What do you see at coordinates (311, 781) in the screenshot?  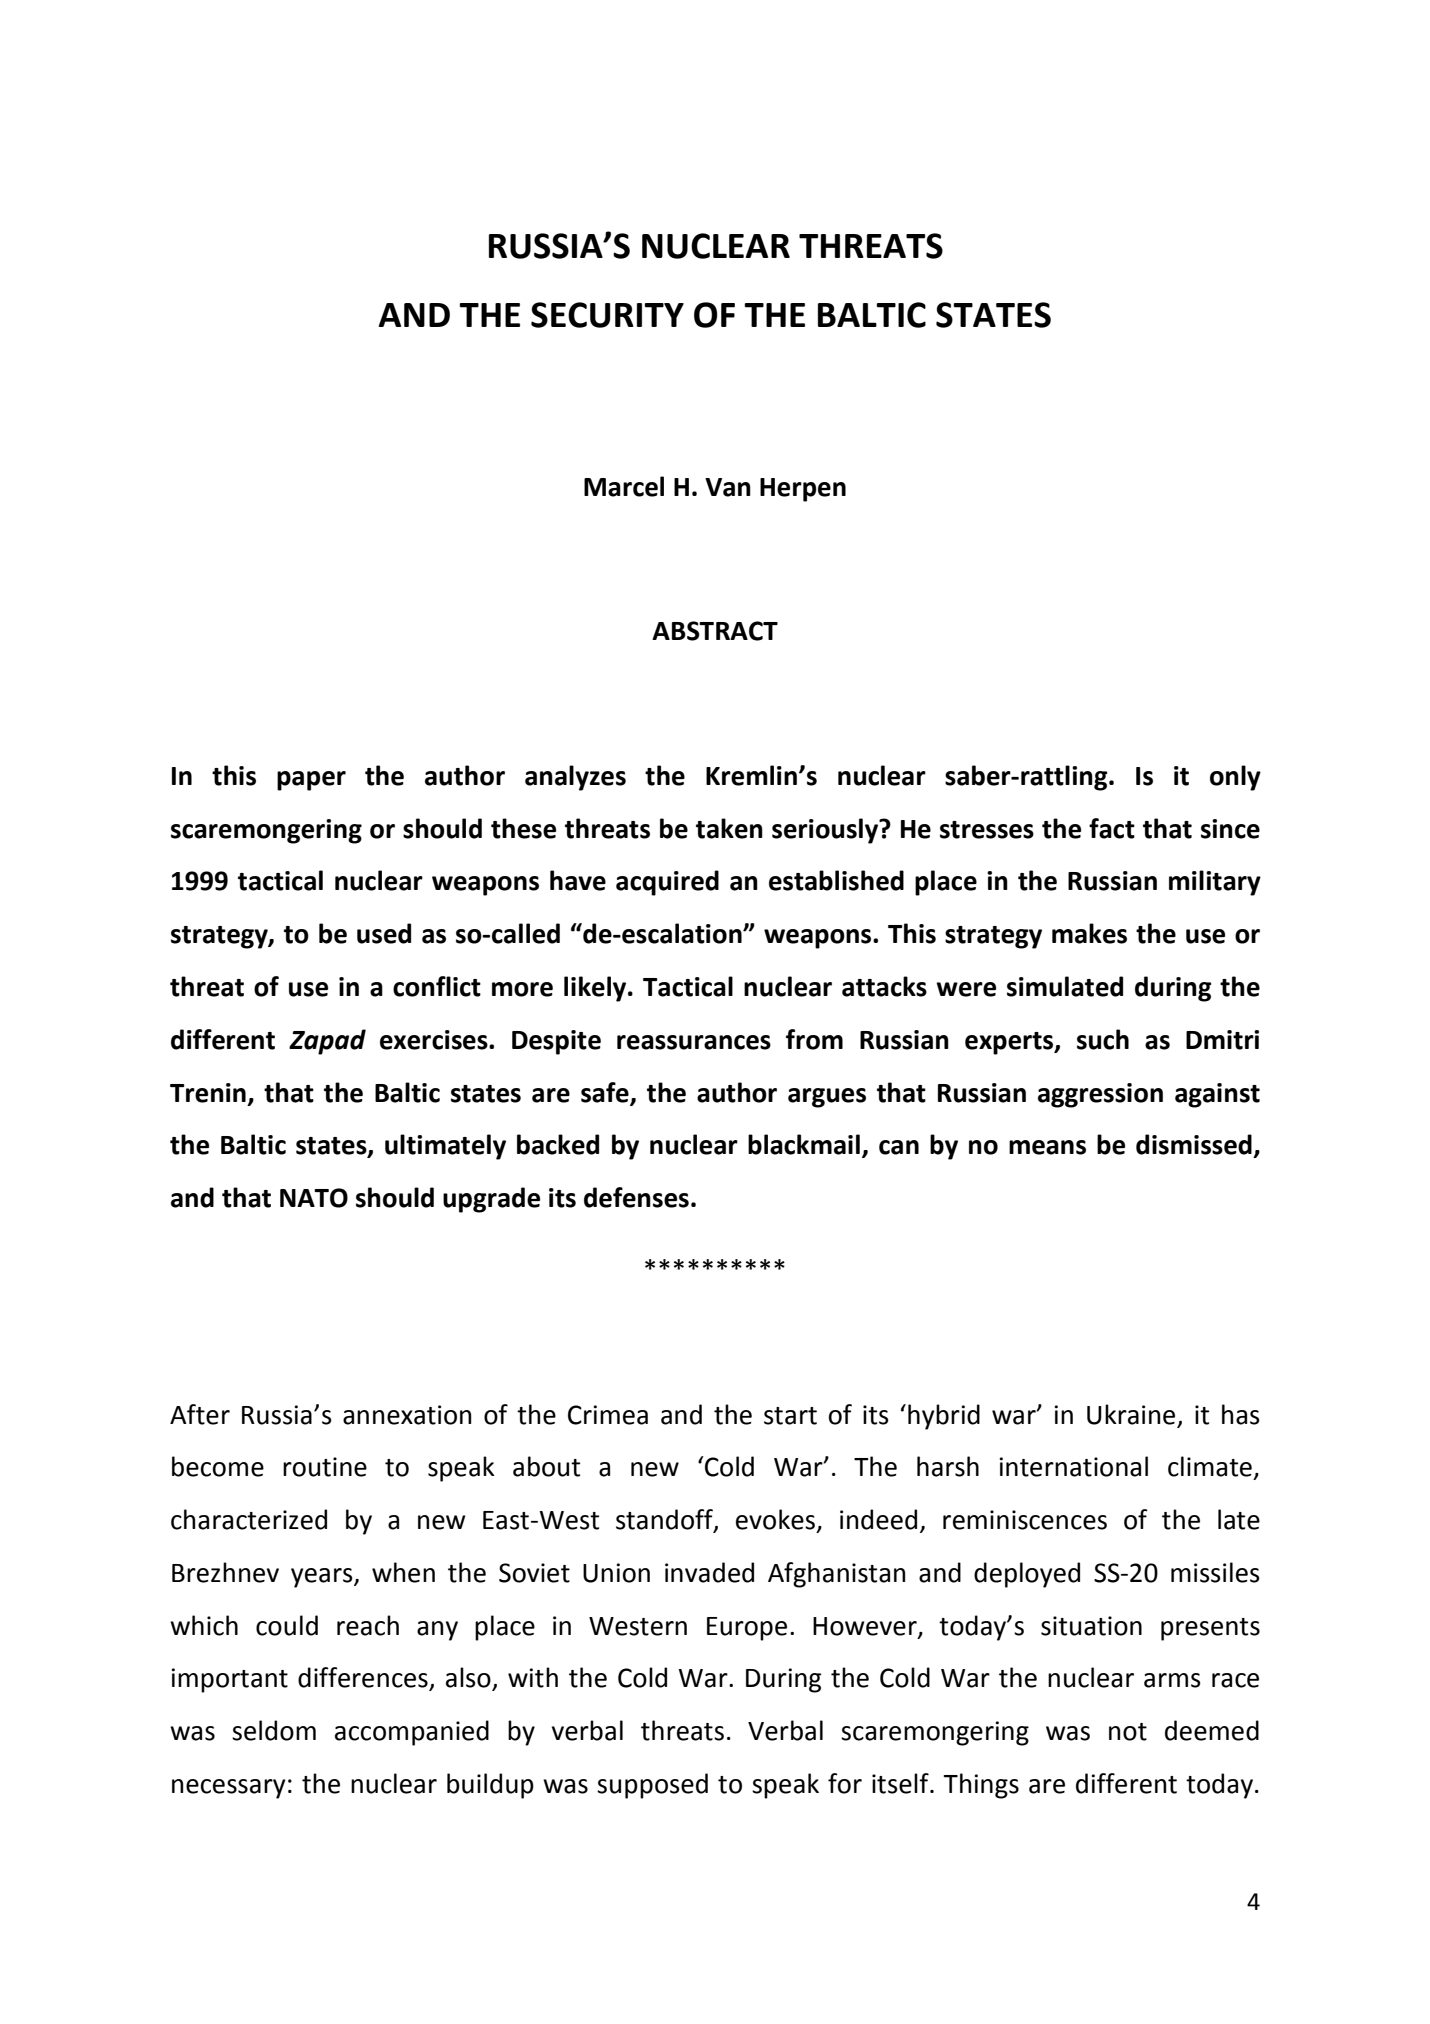 I see `paper` at bounding box center [311, 781].
